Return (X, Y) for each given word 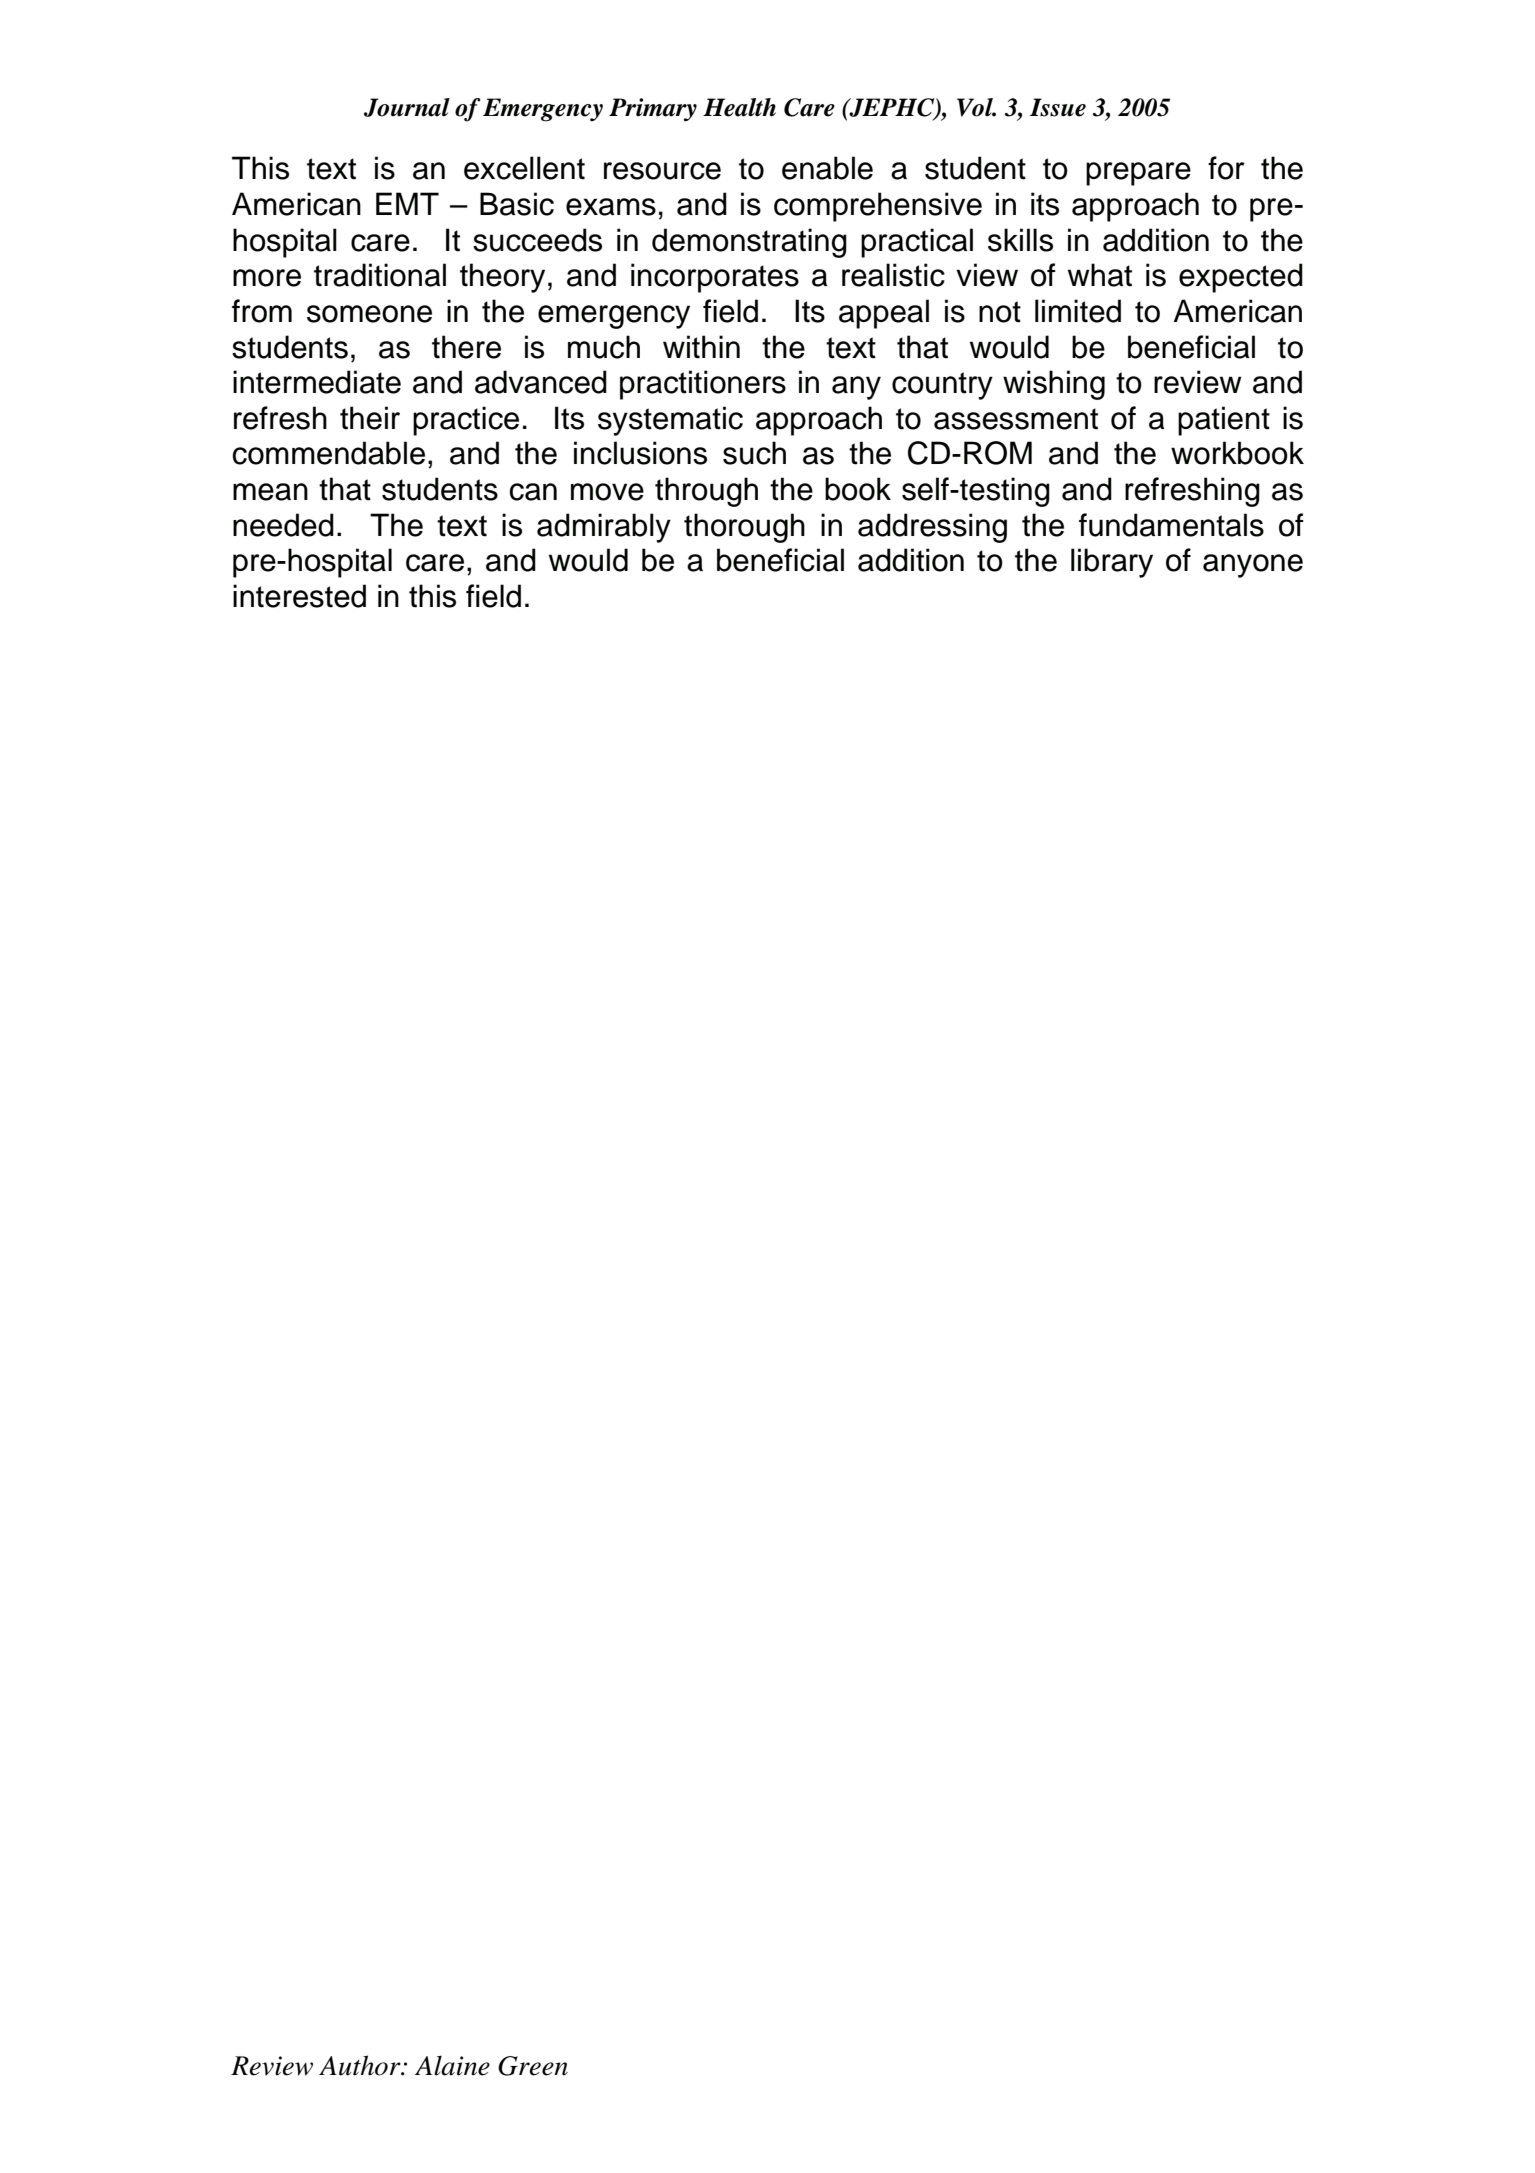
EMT (407, 203)
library (1112, 563)
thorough (744, 528)
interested (299, 596)
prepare (1138, 174)
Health (739, 107)
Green (533, 2066)
